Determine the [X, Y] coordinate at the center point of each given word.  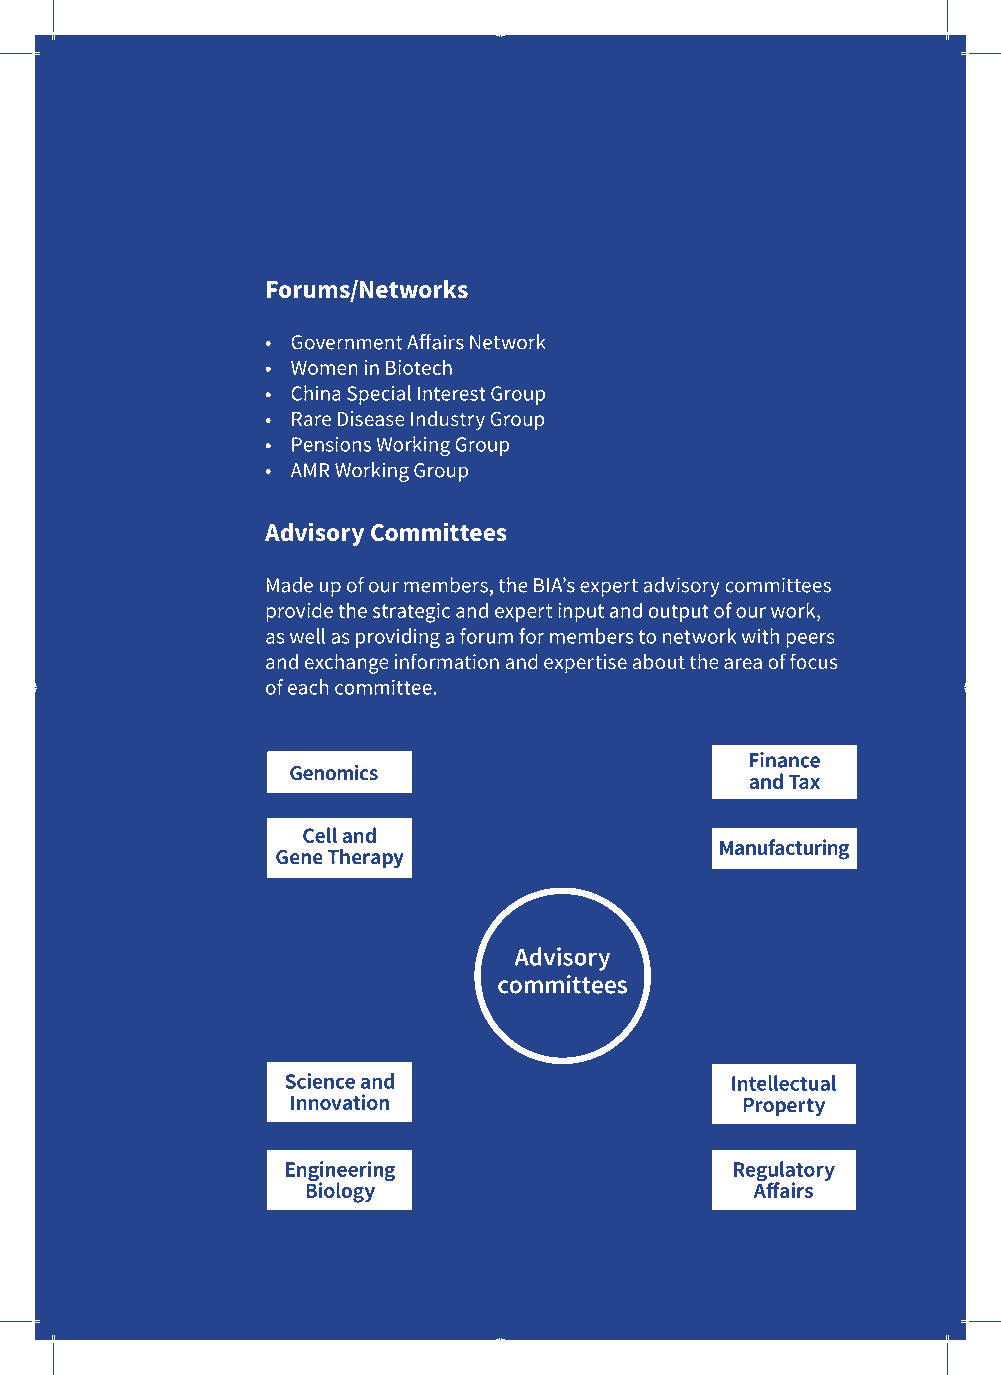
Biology [341, 1191]
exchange [346, 664]
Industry [448, 421]
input [581, 612]
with [760, 636]
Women [324, 368]
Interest [452, 393]
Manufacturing [784, 849]
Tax [804, 782]
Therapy [365, 858]
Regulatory [784, 1172]
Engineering [340, 1172]
